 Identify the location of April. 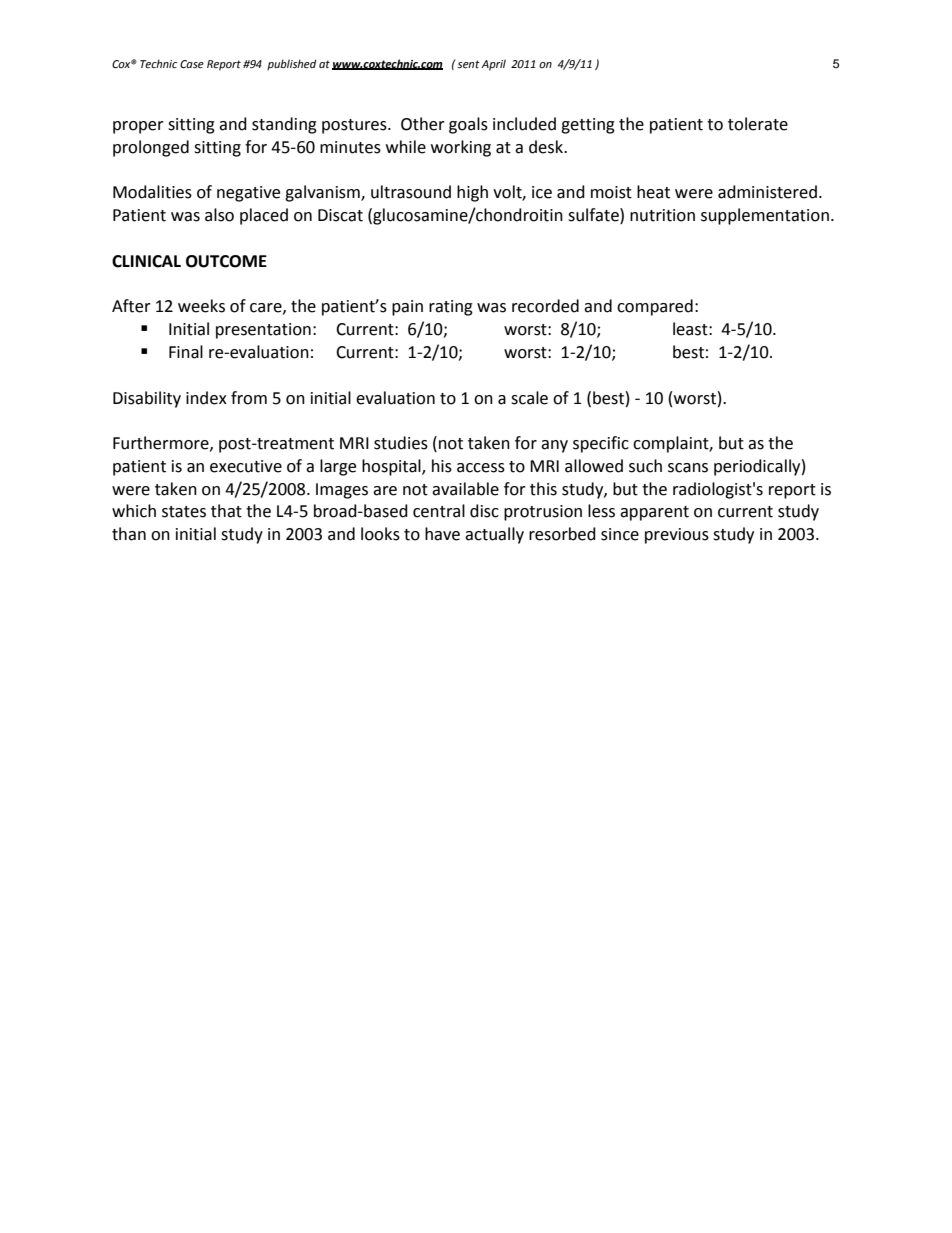
(493, 65).
